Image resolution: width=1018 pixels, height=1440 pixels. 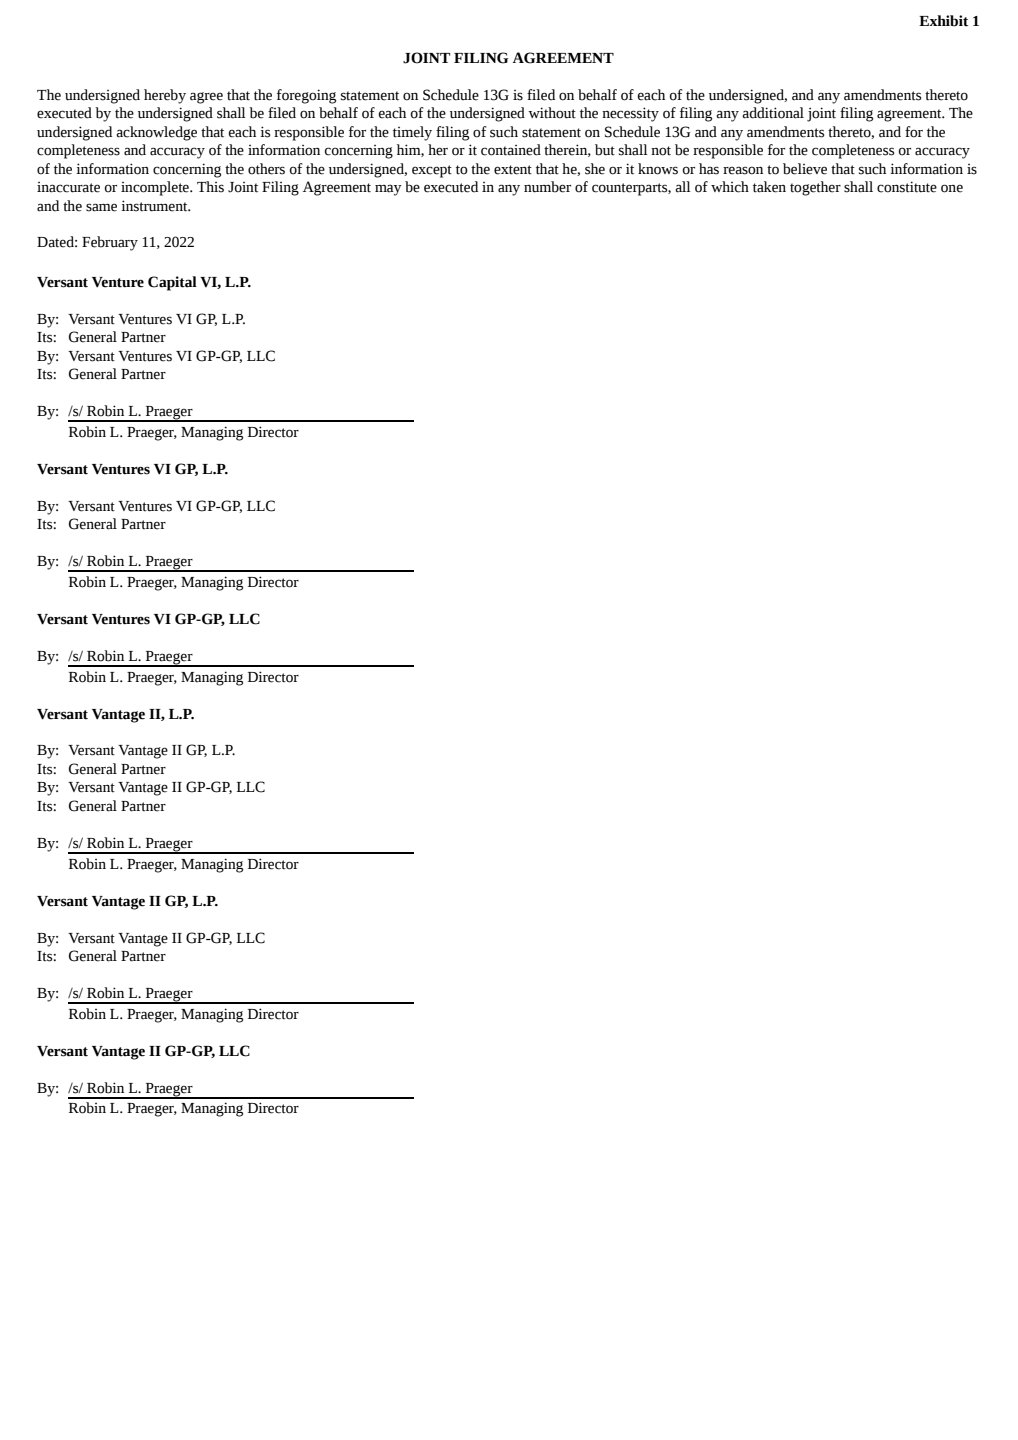 What do you see at coordinates (110, 243) in the screenshot?
I see `February` at bounding box center [110, 243].
